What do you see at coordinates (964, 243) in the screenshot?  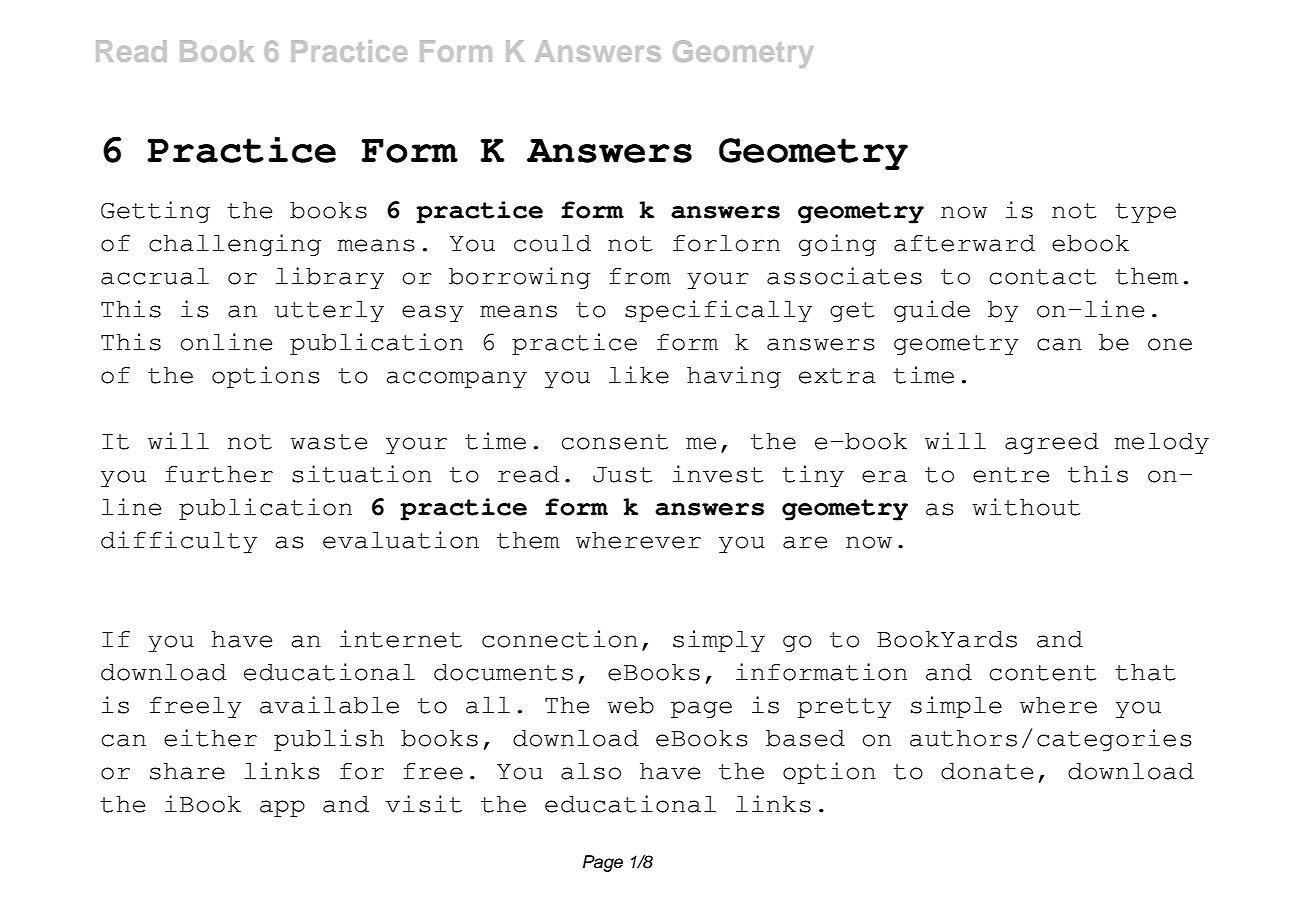 I see `afterward` at bounding box center [964, 243].
